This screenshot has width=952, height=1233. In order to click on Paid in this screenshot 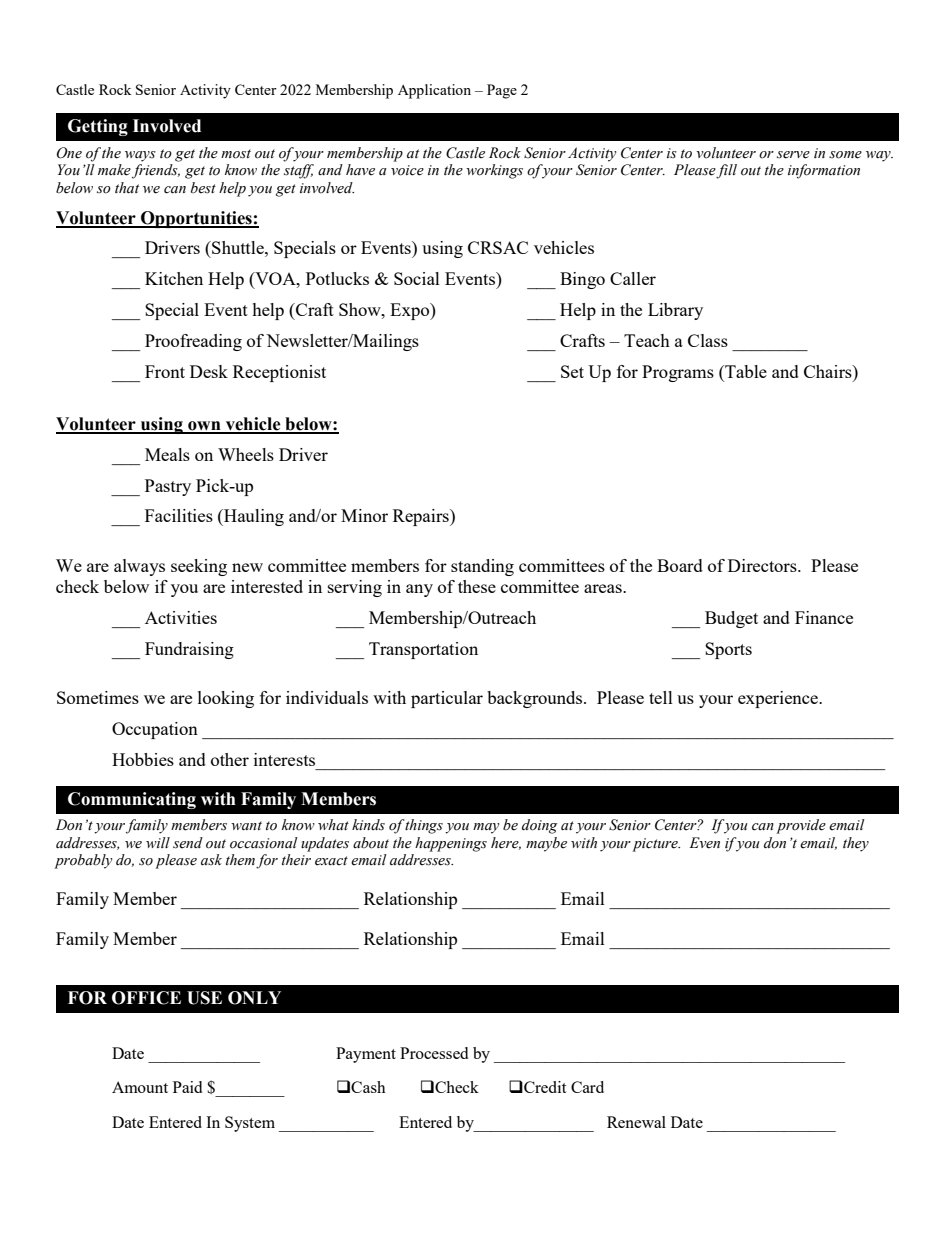, I will do `click(187, 1087)`.
